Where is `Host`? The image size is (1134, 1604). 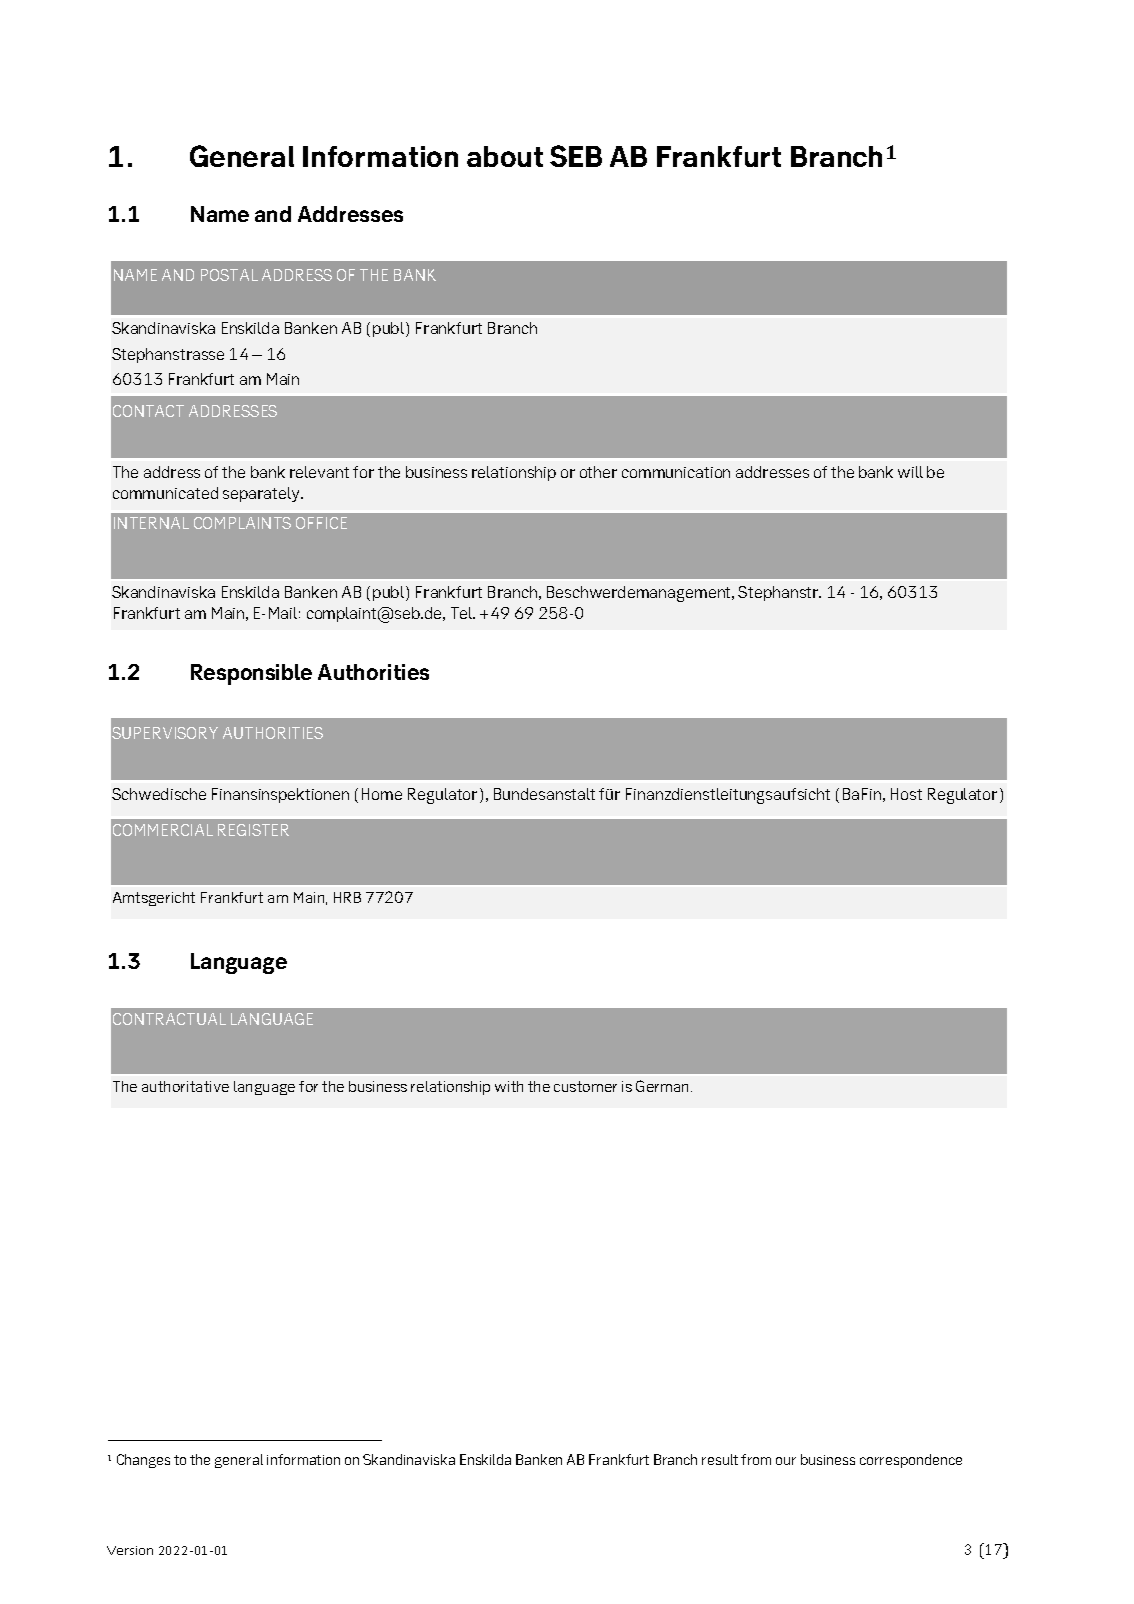 Host is located at coordinates (906, 794).
